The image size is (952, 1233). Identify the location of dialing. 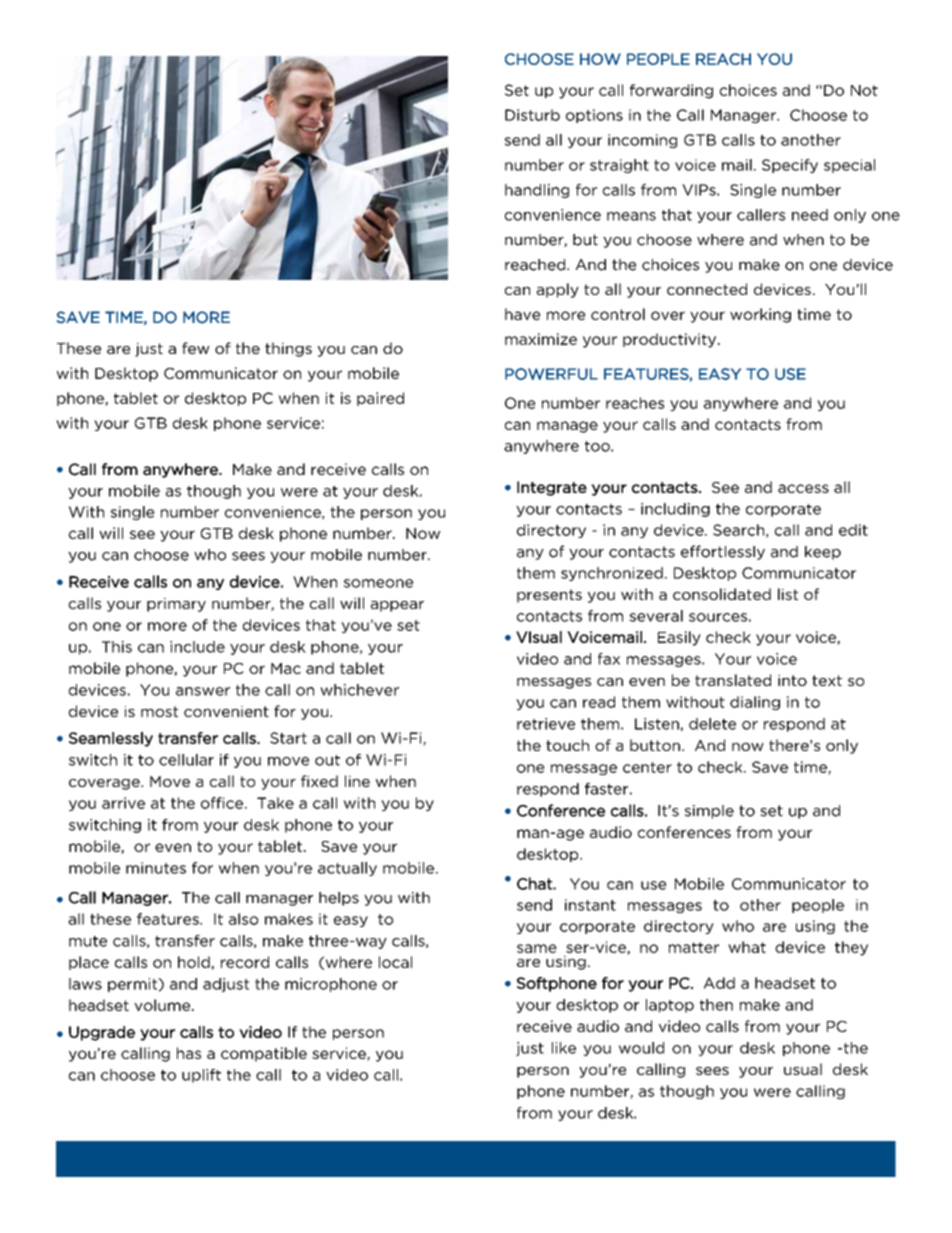
(755, 703).
